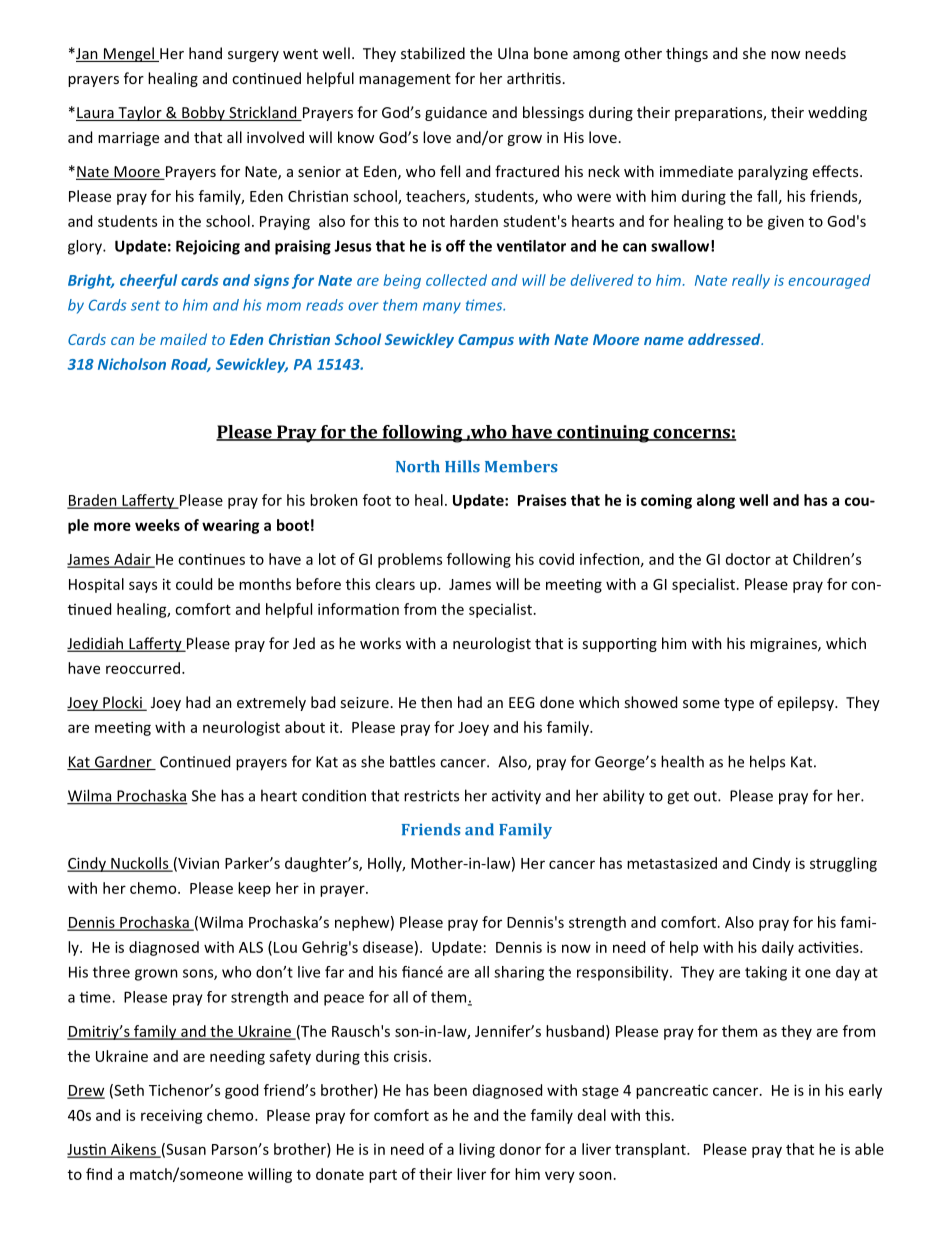 The width and height of the document is (952, 1233). Describe the element at coordinates (519, 973) in the document. I see `sharing` at that location.
